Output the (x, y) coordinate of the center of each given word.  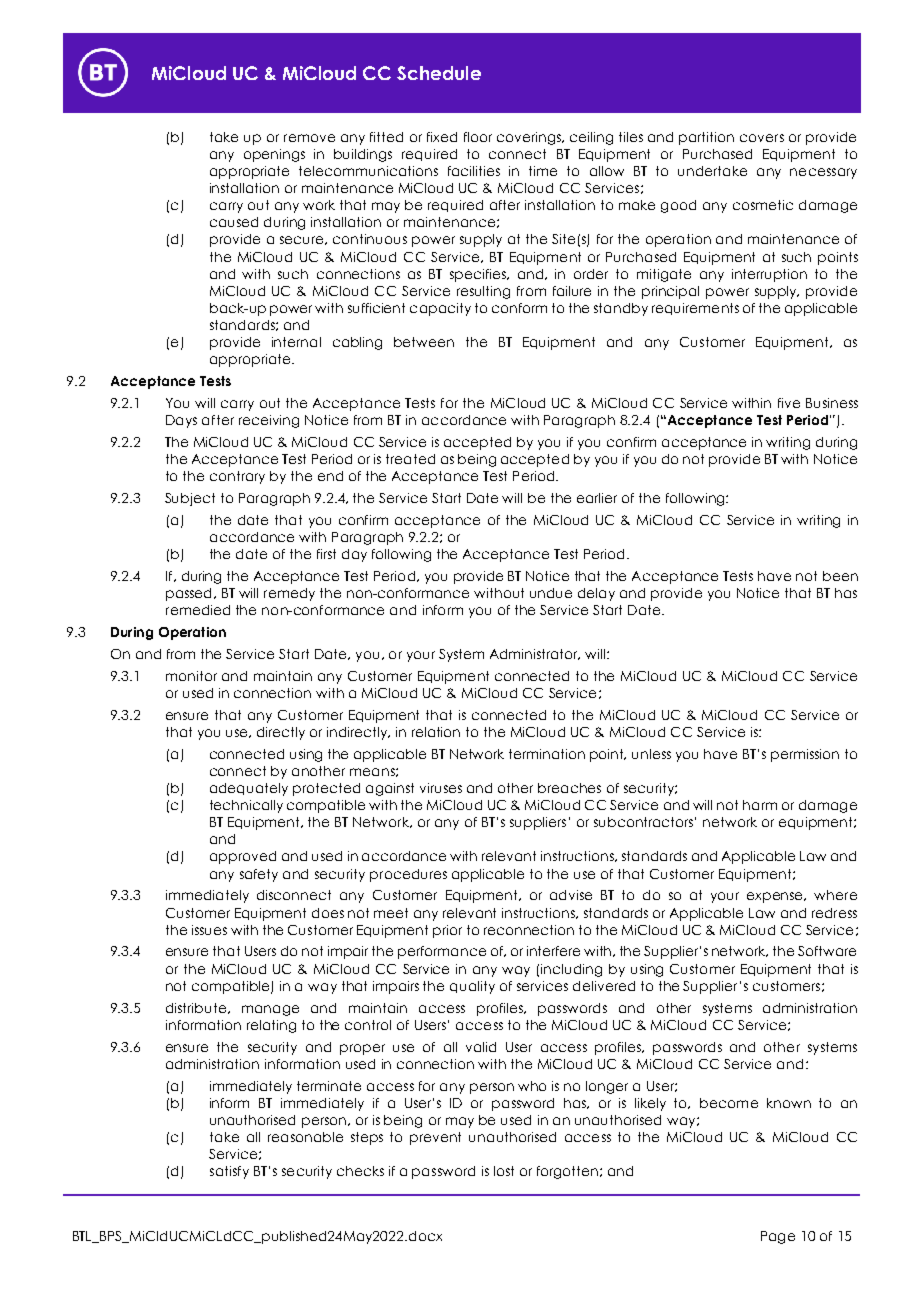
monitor (191, 676)
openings (274, 155)
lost (504, 1171)
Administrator (535, 654)
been (840, 576)
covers (762, 138)
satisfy (229, 1172)
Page (778, 1237)
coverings (530, 138)
